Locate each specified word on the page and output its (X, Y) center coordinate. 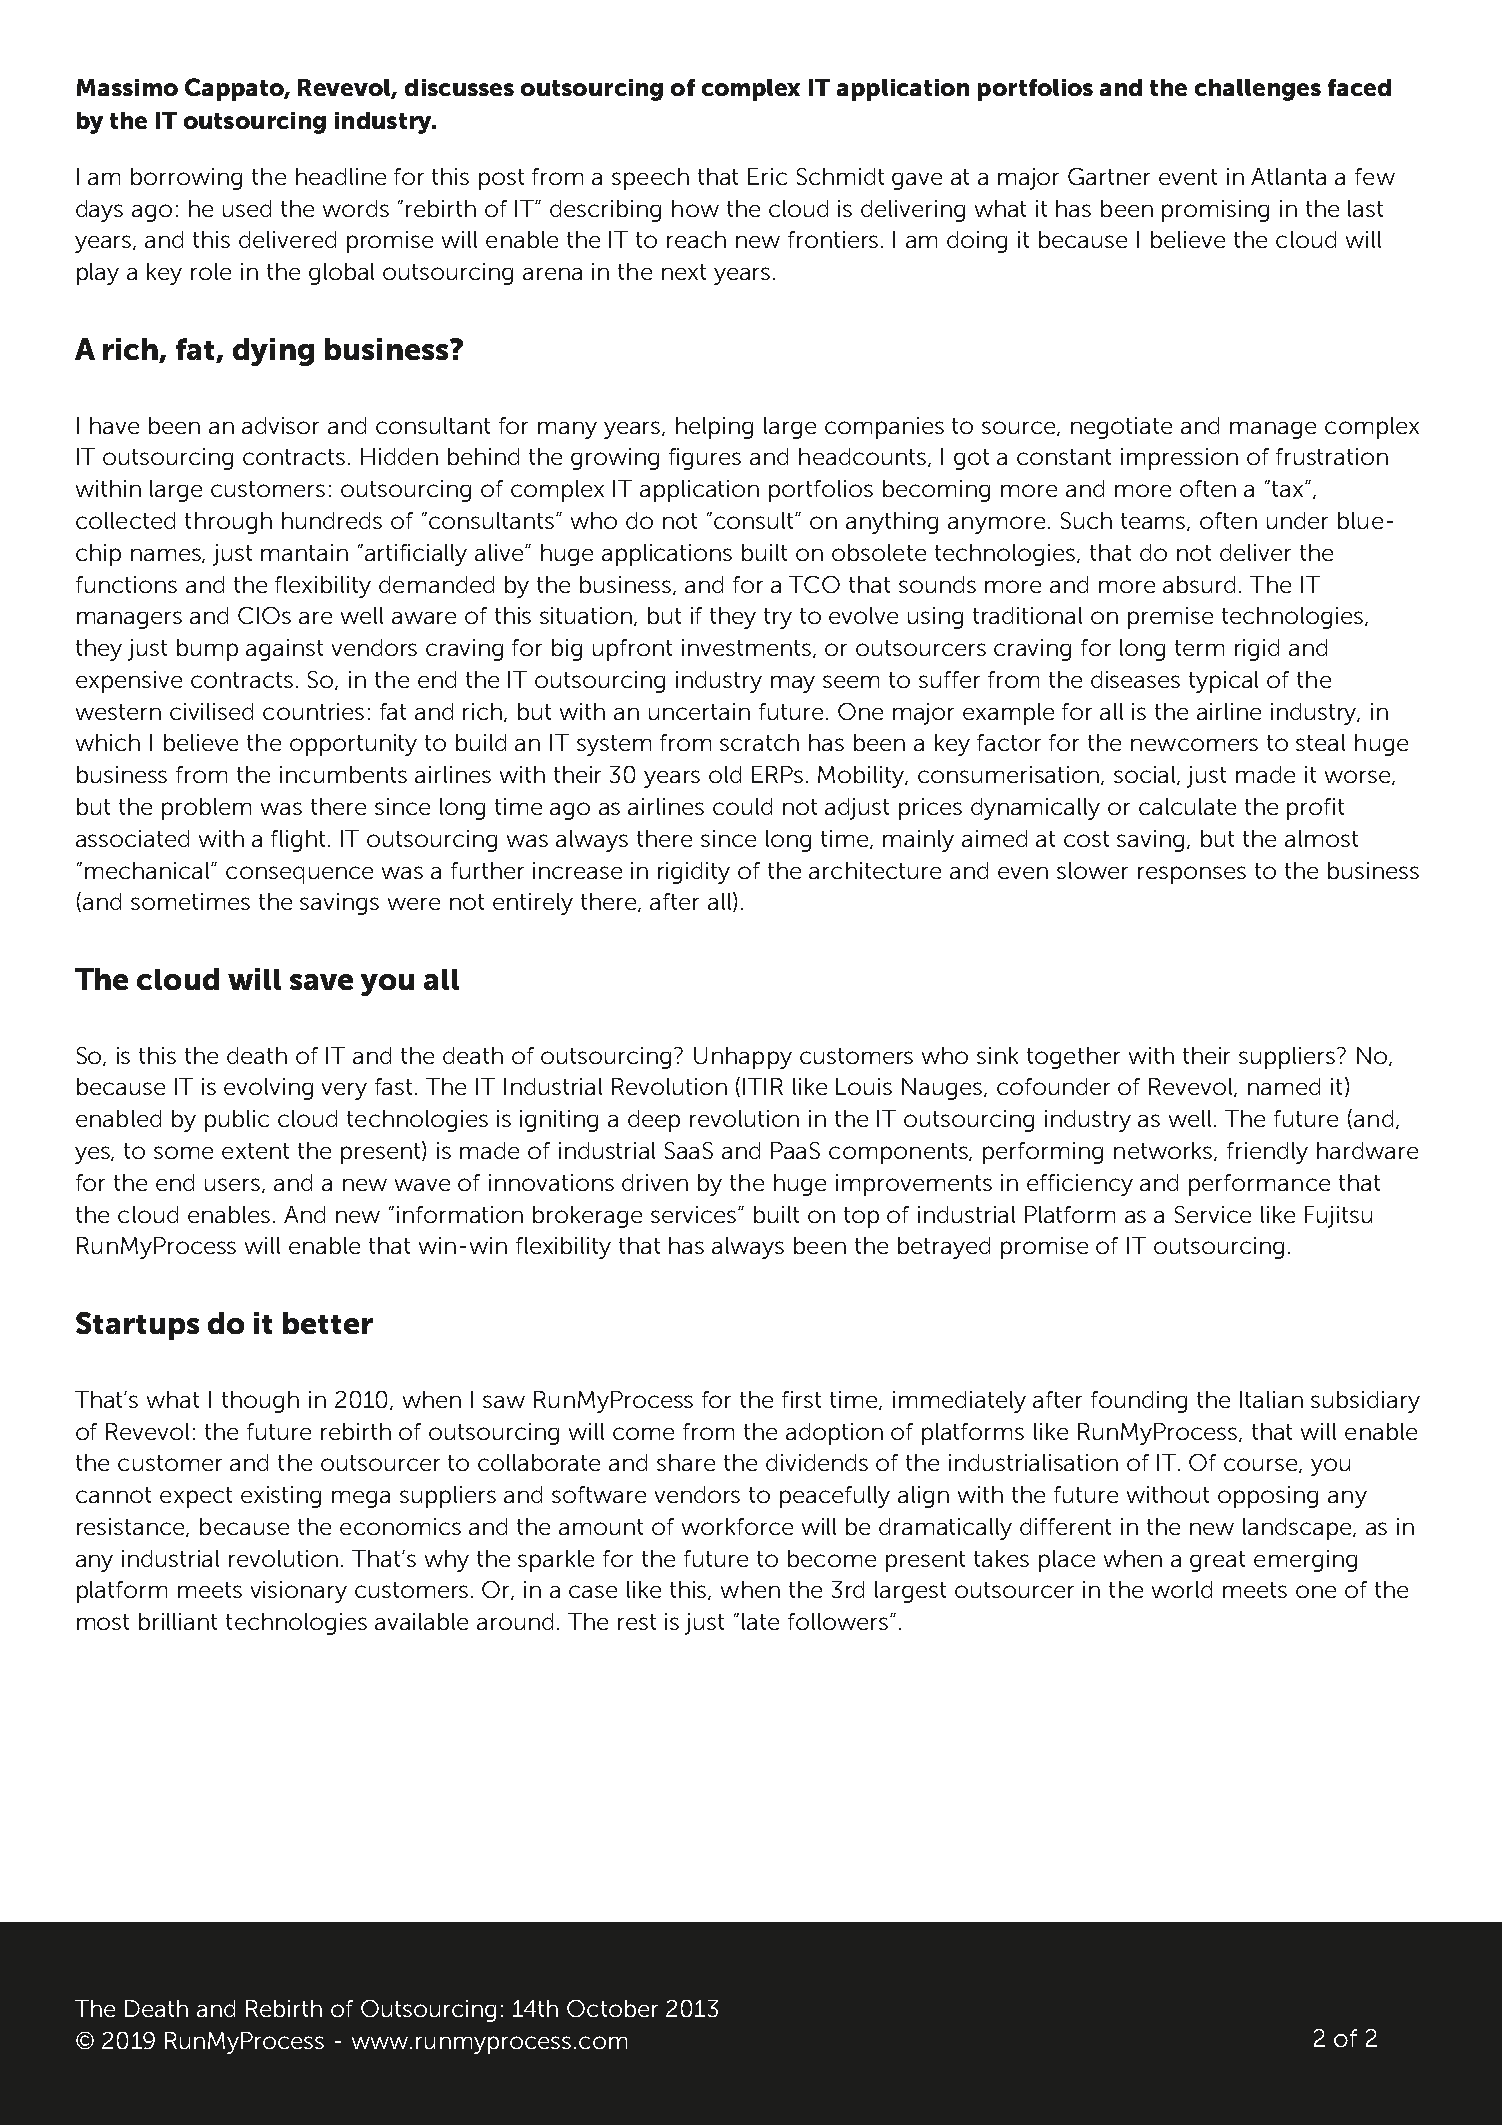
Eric (767, 176)
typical (1223, 682)
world (1182, 1589)
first (801, 1399)
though (260, 1402)
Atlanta (1288, 176)
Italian (1271, 1399)
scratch (759, 742)
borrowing (186, 179)
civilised (211, 711)
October (612, 2008)
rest (637, 1622)
